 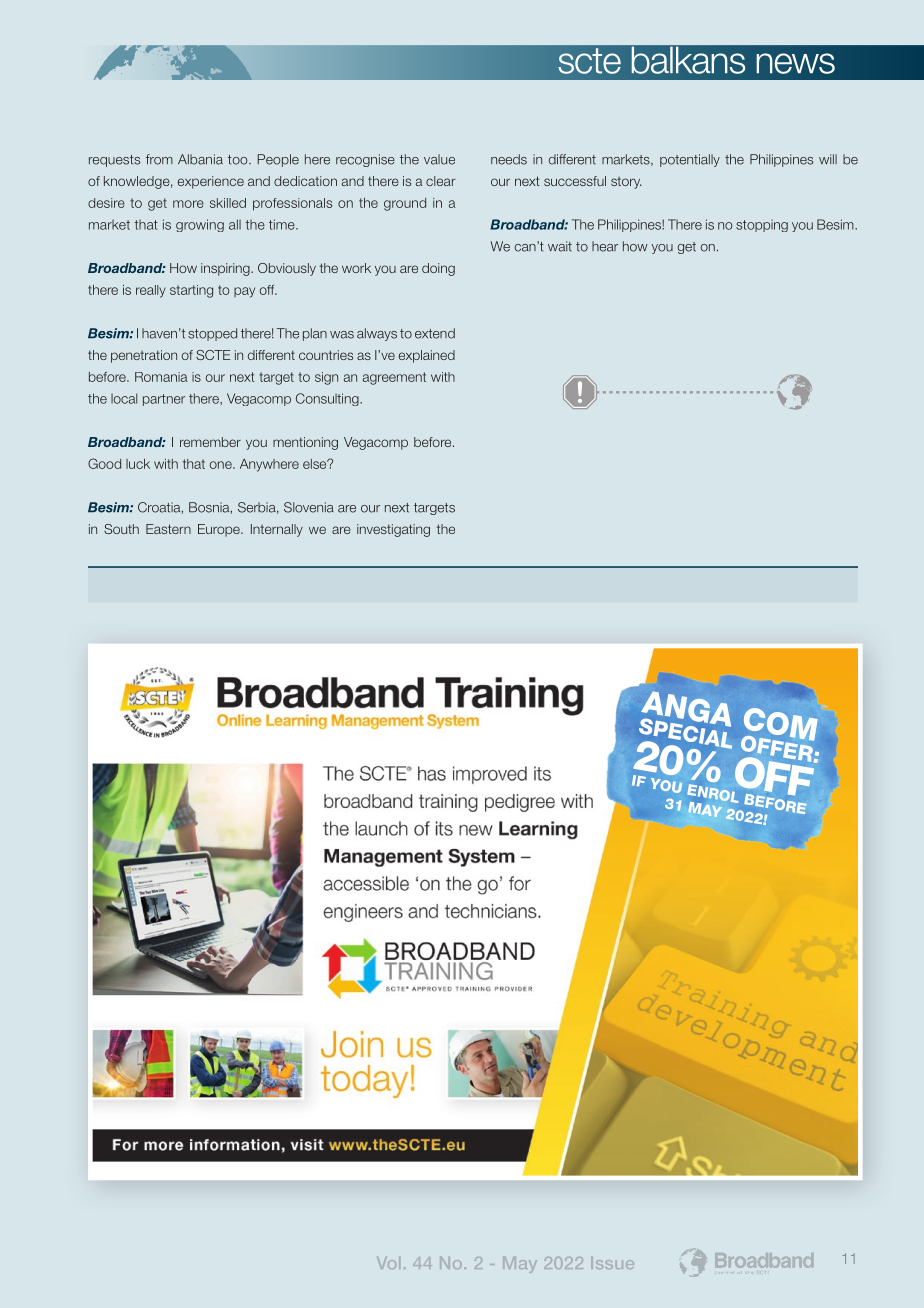 What do you see at coordinates (200, 159) in the screenshot?
I see `Albania` at bounding box center [200, 159].
